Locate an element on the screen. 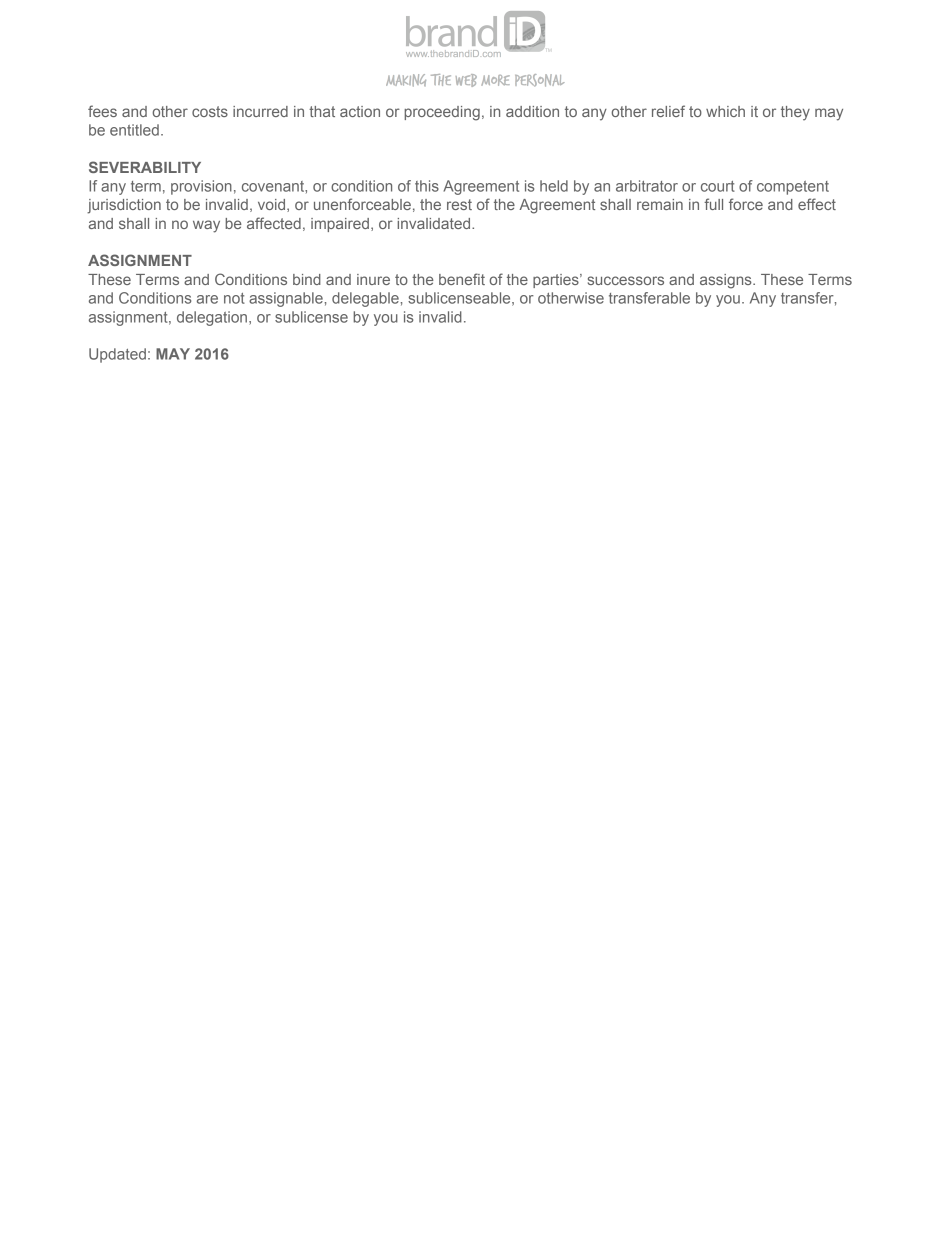 This screenshot has width=952, height=1233. Updated is located at coordinates (117, 355).
